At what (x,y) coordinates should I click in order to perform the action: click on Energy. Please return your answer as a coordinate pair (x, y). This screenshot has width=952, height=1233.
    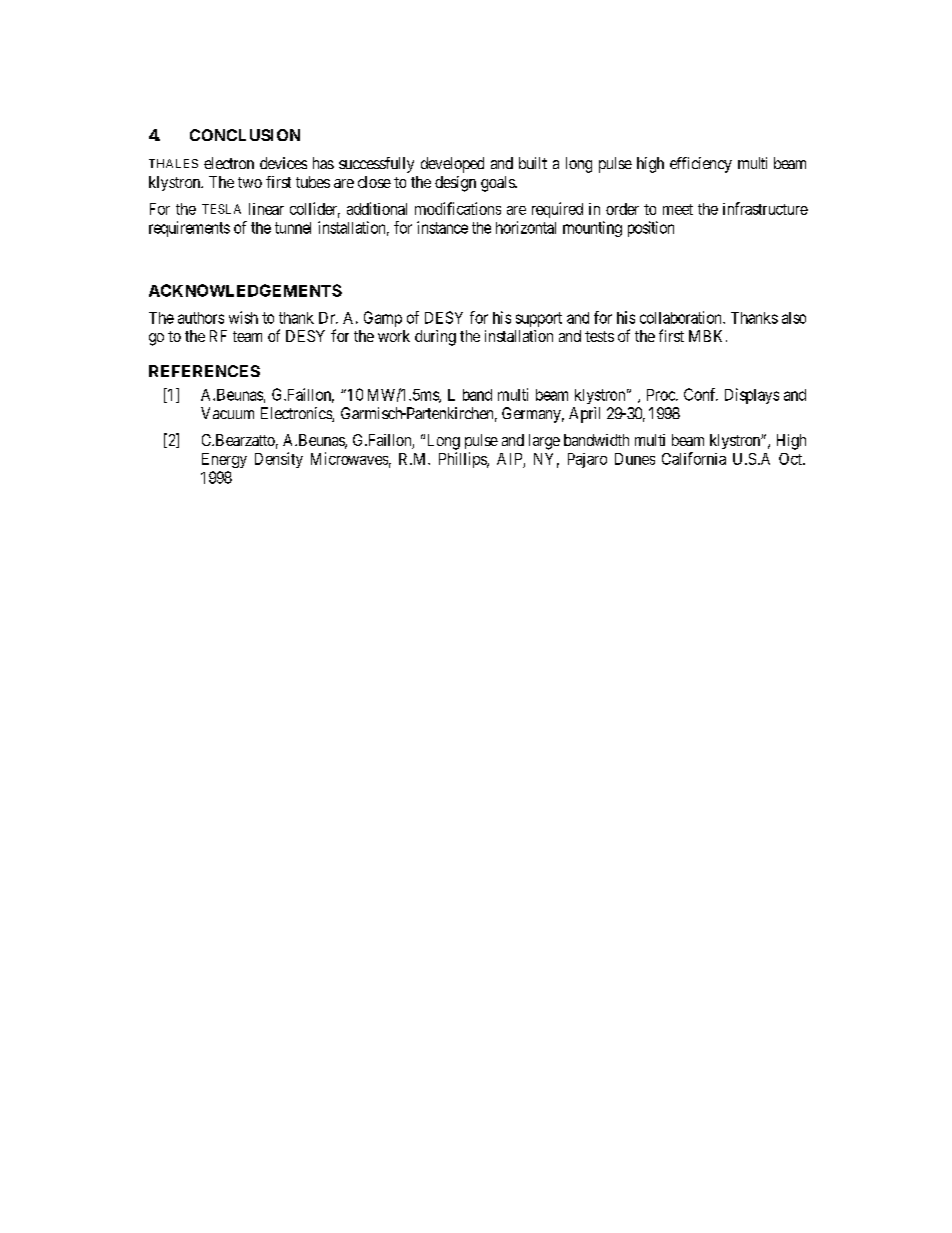
    Looking at the image, I should click on (224, 460).
